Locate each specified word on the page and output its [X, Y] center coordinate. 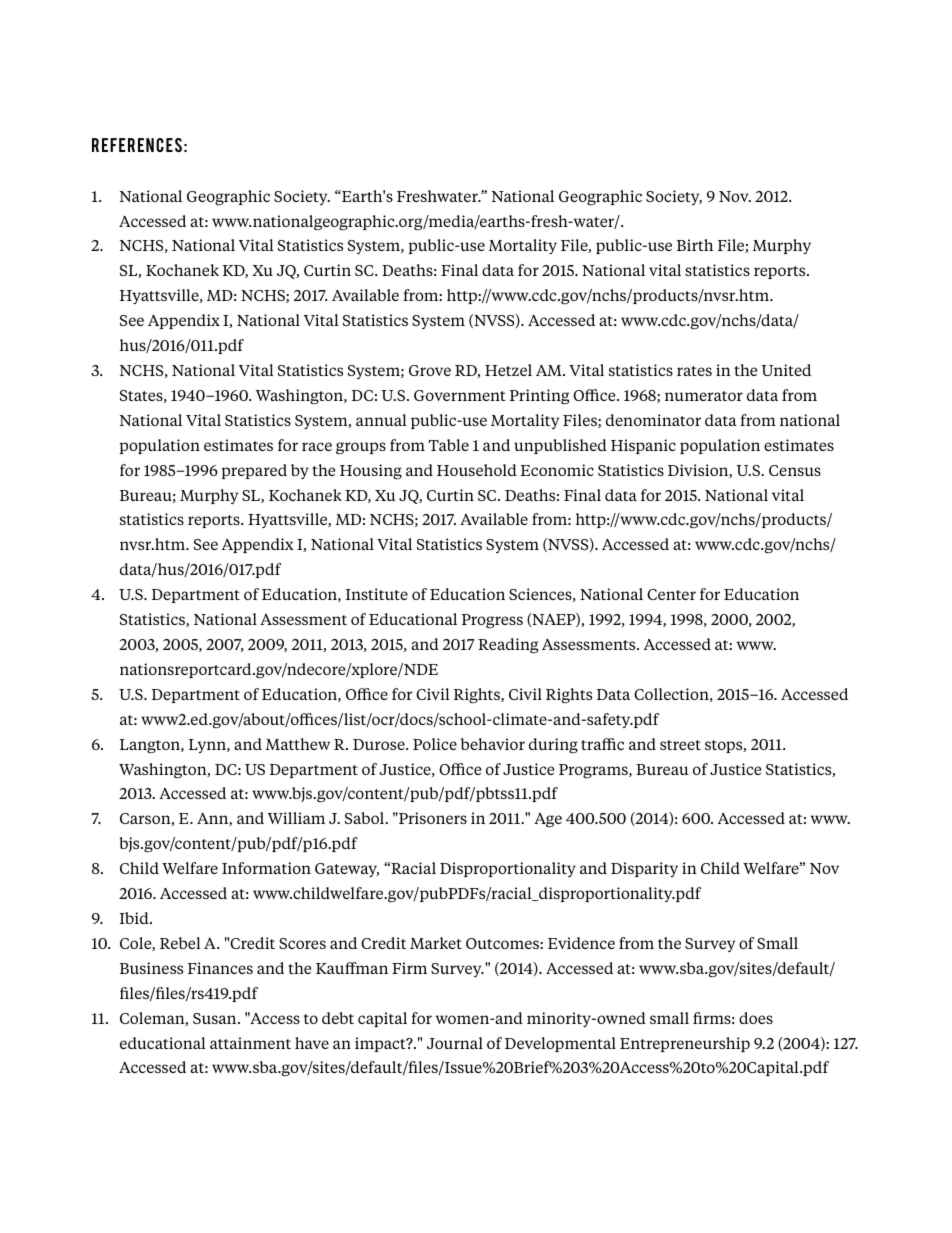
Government [460, 395]
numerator [704, 396]
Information [266, 868]
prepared [254, 471]
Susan [216, 1018]
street [680, 745]
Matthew [298, 744]
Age [548, 820]
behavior [493, 744]
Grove [430, 370]
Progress [492, 621]
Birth [695, 245]
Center [671, 594]
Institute [377, 594]
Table [448, 445]
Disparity [644, 869]
